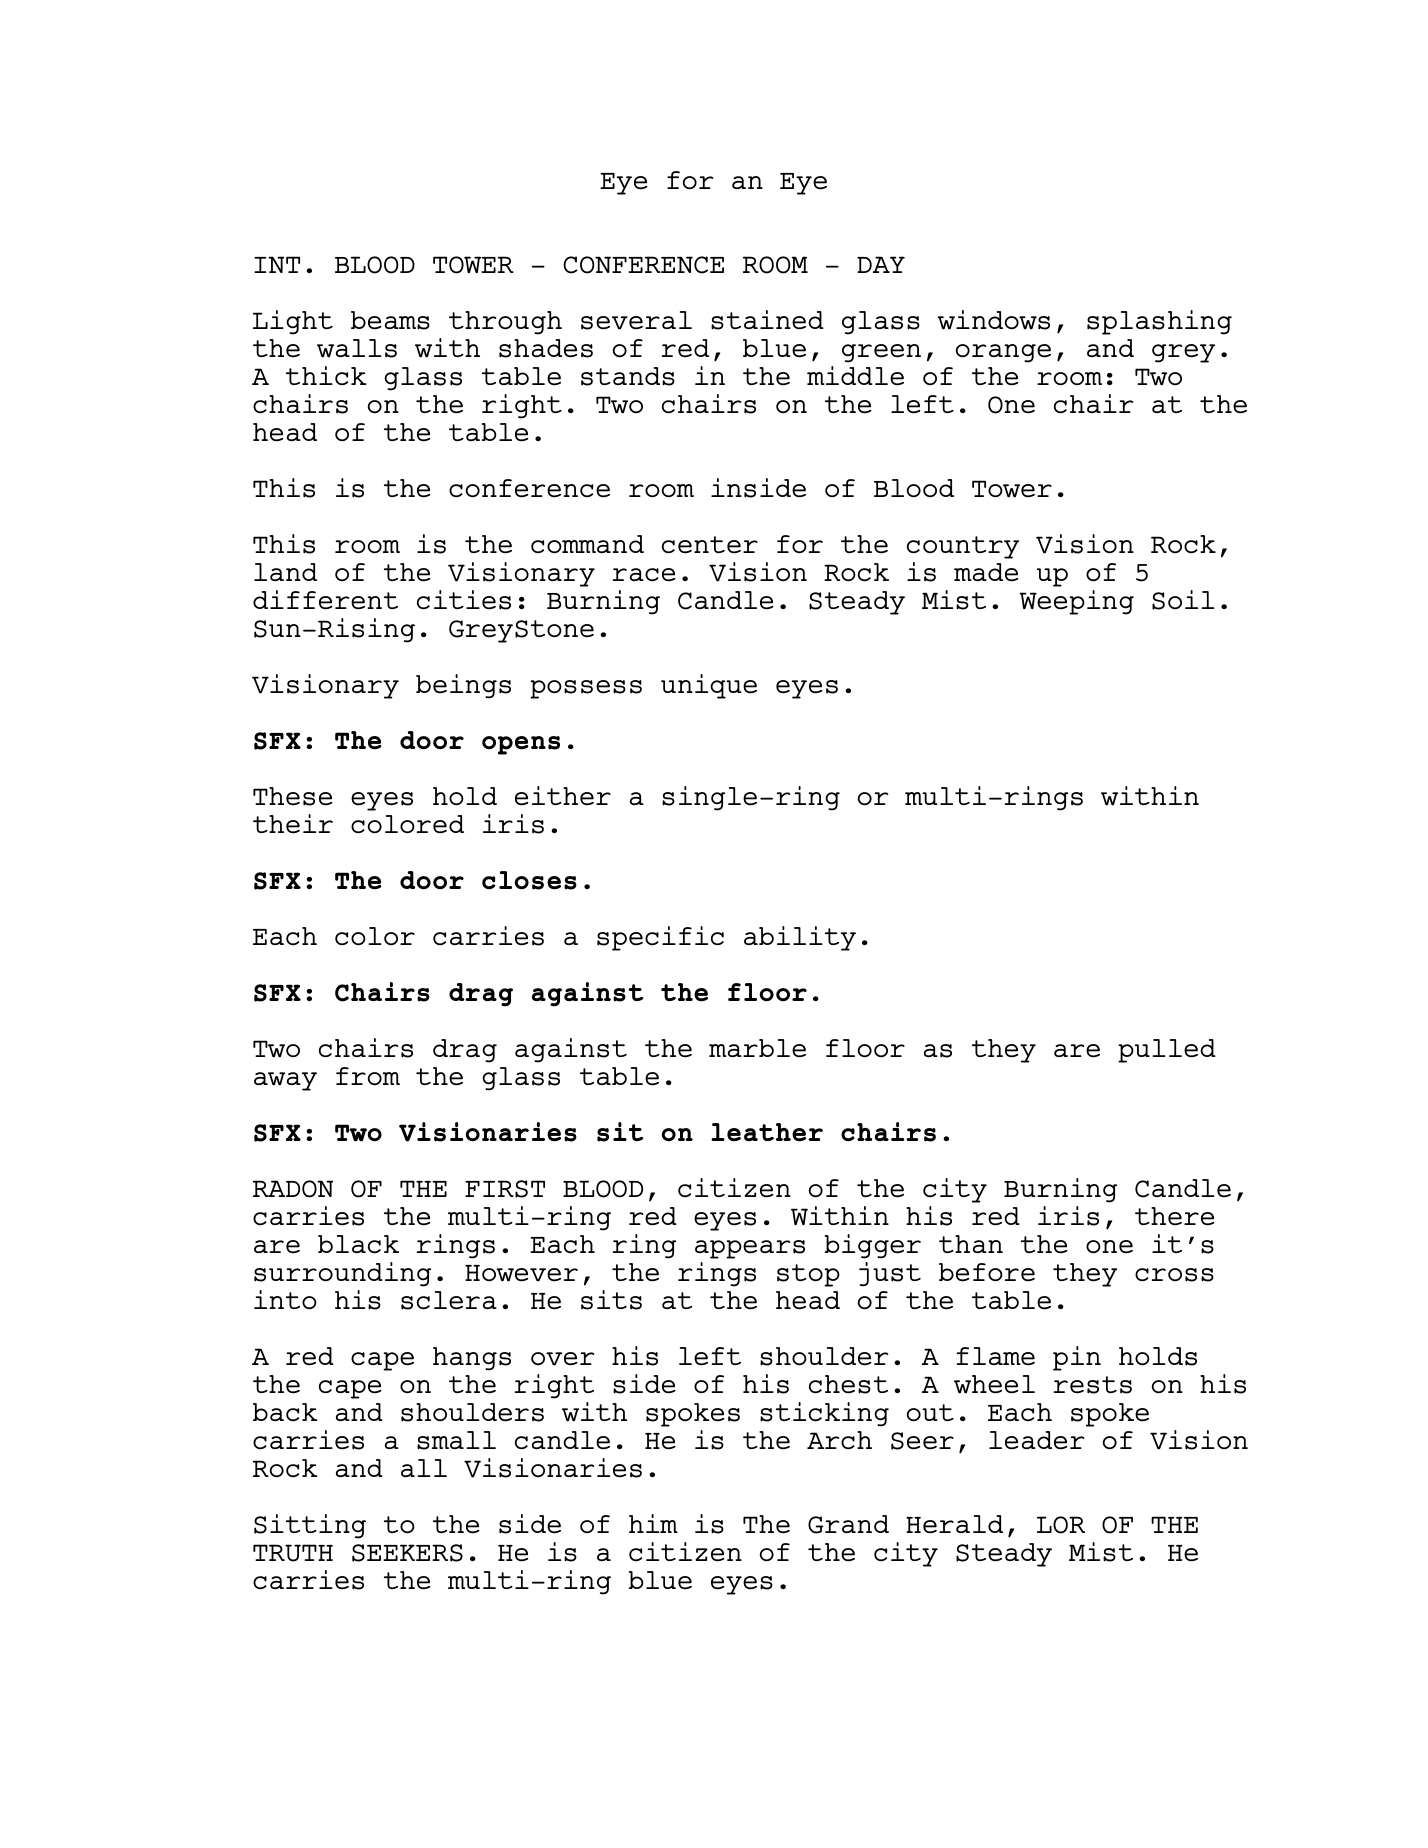  Describe the element at coordinates (463, 686) in the document. I see `beings` at that location.
